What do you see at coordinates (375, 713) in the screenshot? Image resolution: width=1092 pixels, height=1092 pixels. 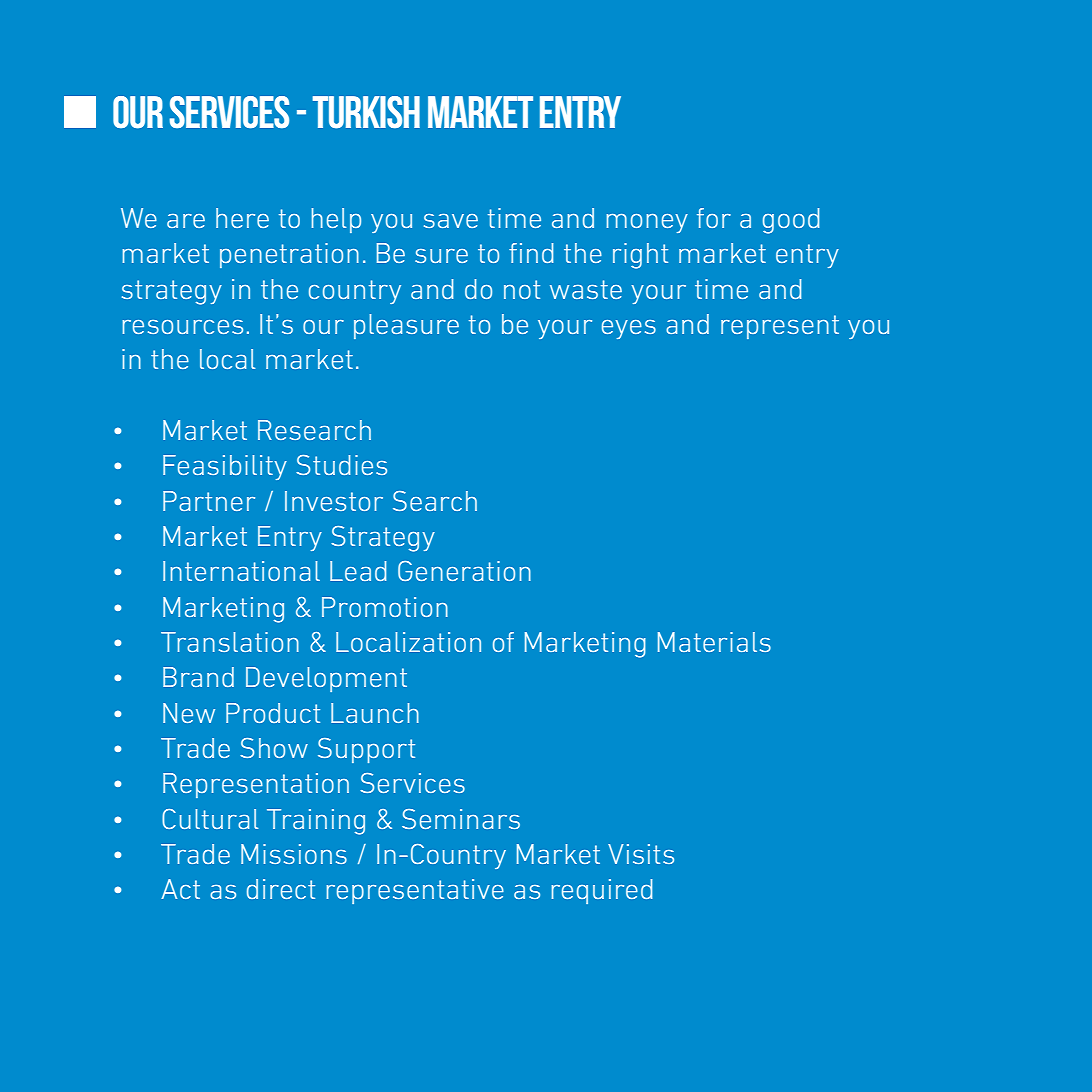 I see `Launch` at bounding box center [375, 713].
